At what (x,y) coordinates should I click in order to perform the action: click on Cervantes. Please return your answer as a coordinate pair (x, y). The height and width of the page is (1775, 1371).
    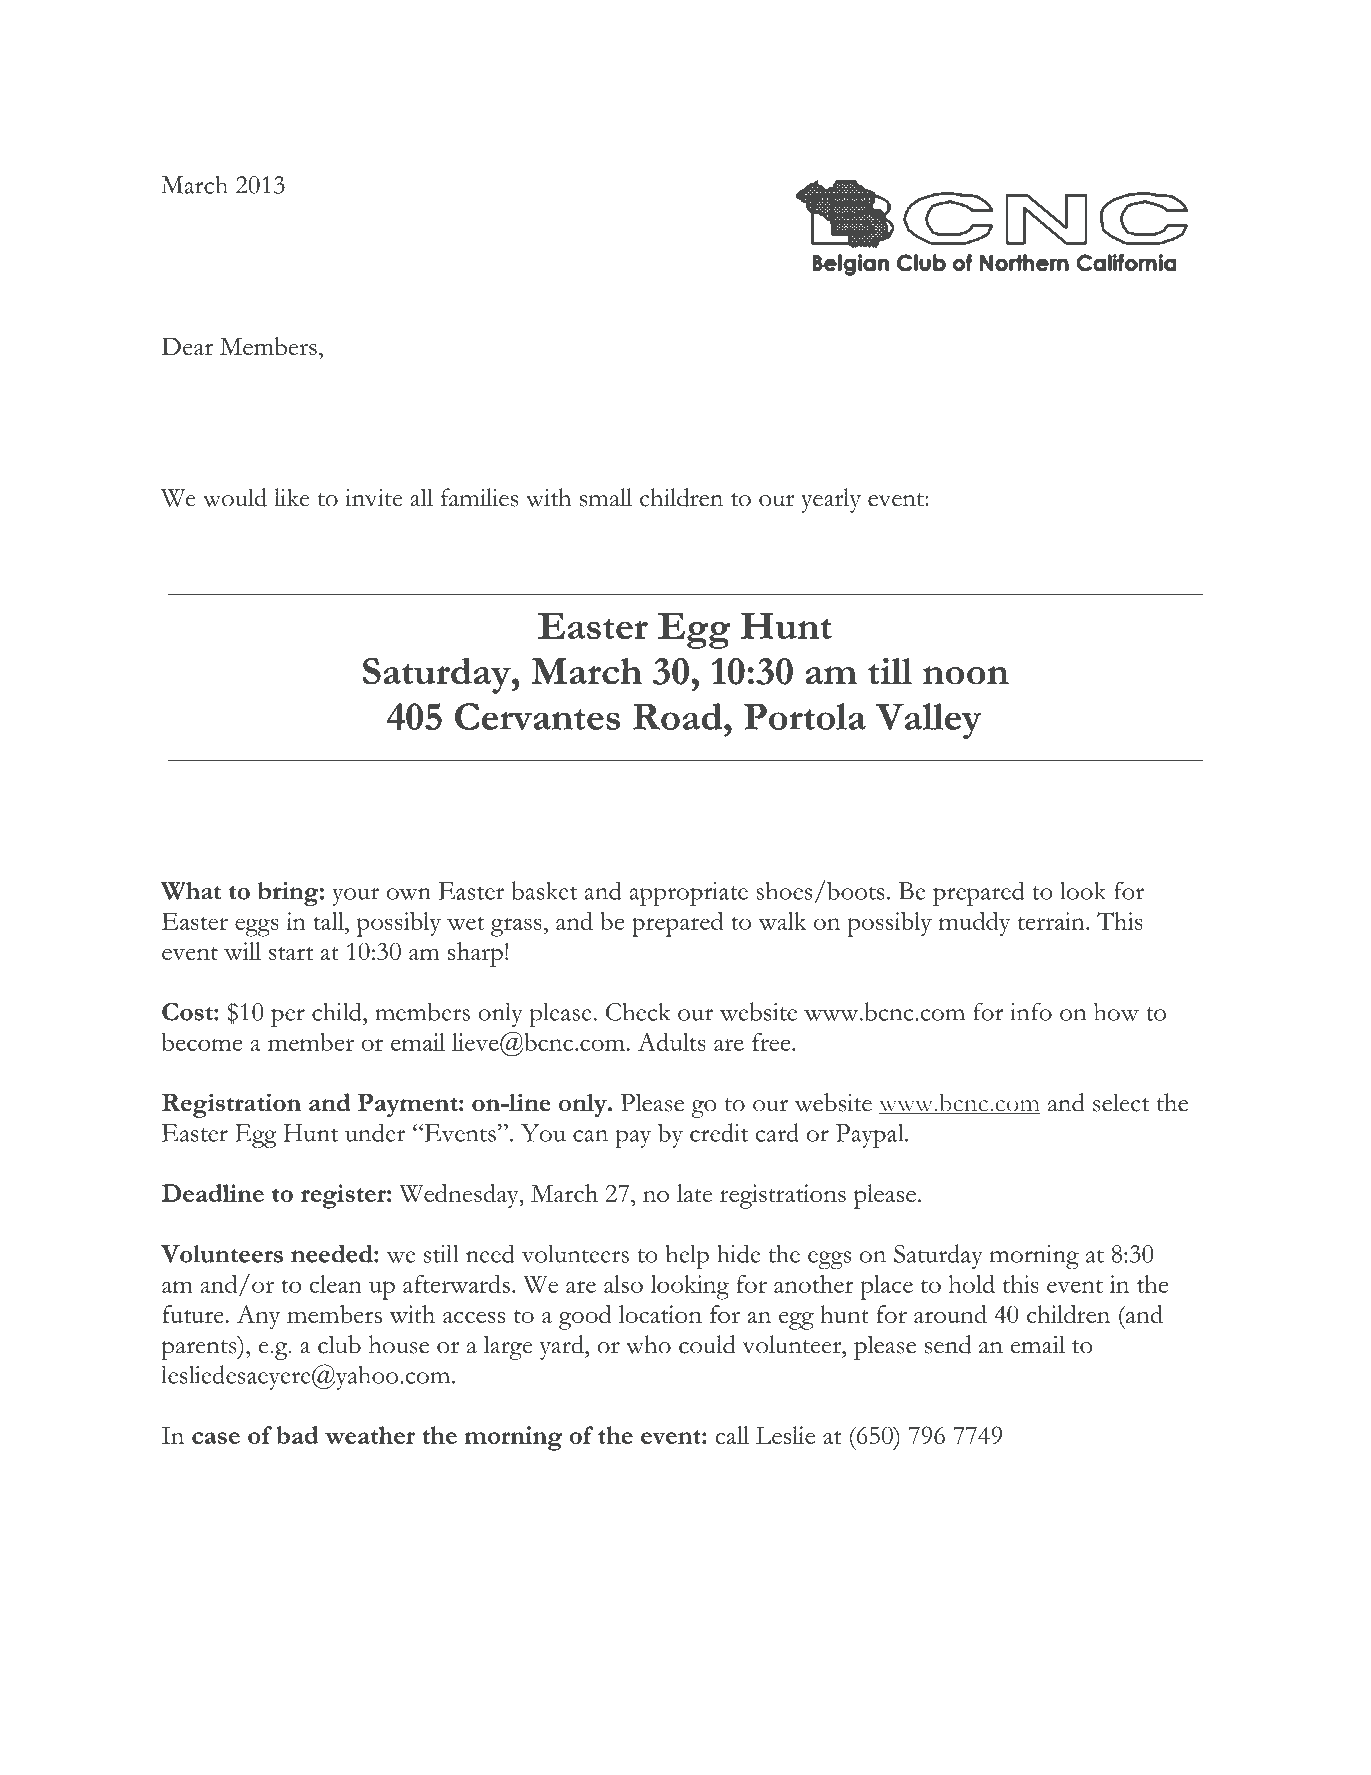
    Looking at the image, I should click on (537, 716).
